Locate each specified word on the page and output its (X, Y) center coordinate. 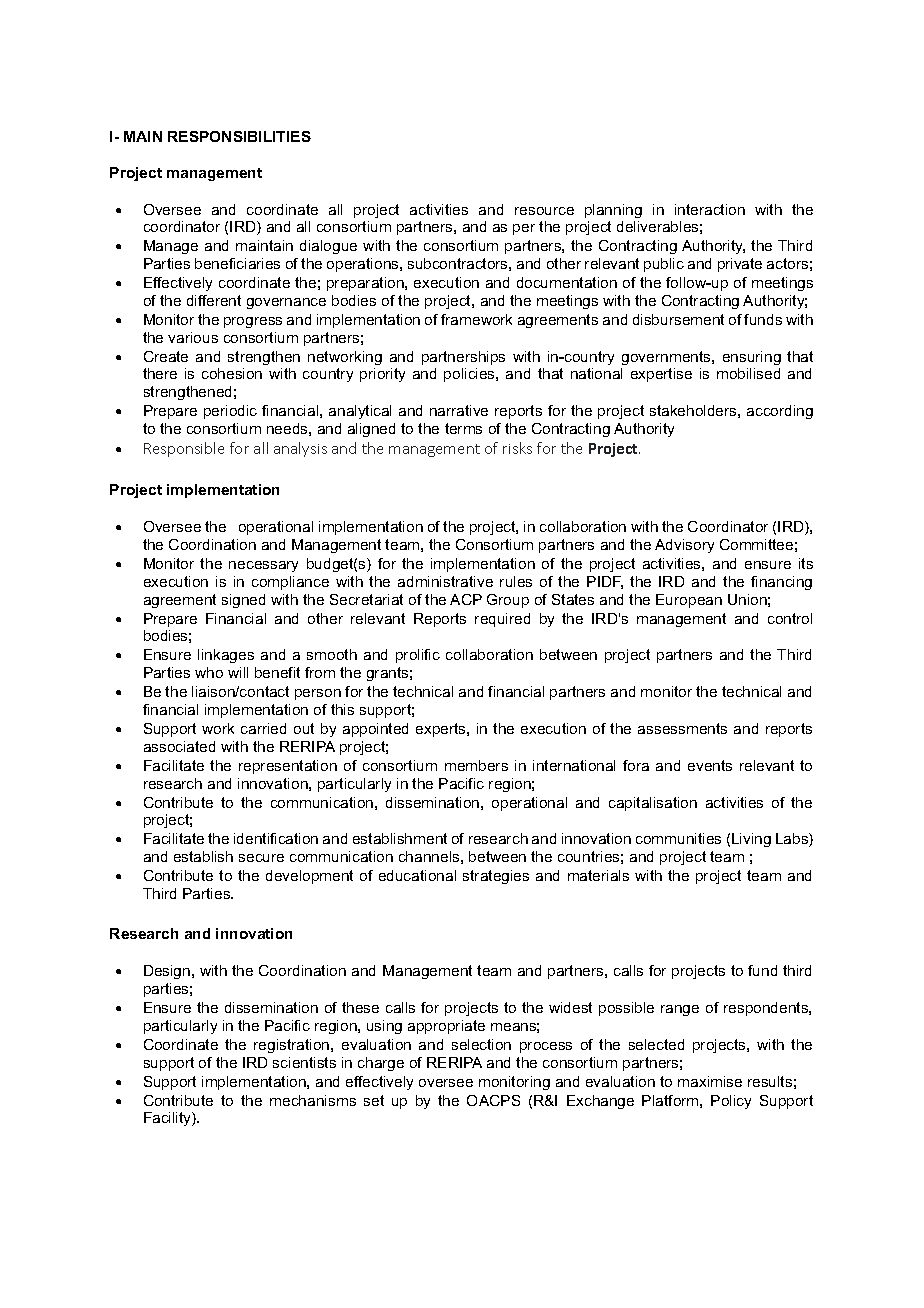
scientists (304, 1062)
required (502, 620)
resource (544, 211)
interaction (710, 209)
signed (243, 601)
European (689, 601)
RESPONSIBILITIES (239, 136)
